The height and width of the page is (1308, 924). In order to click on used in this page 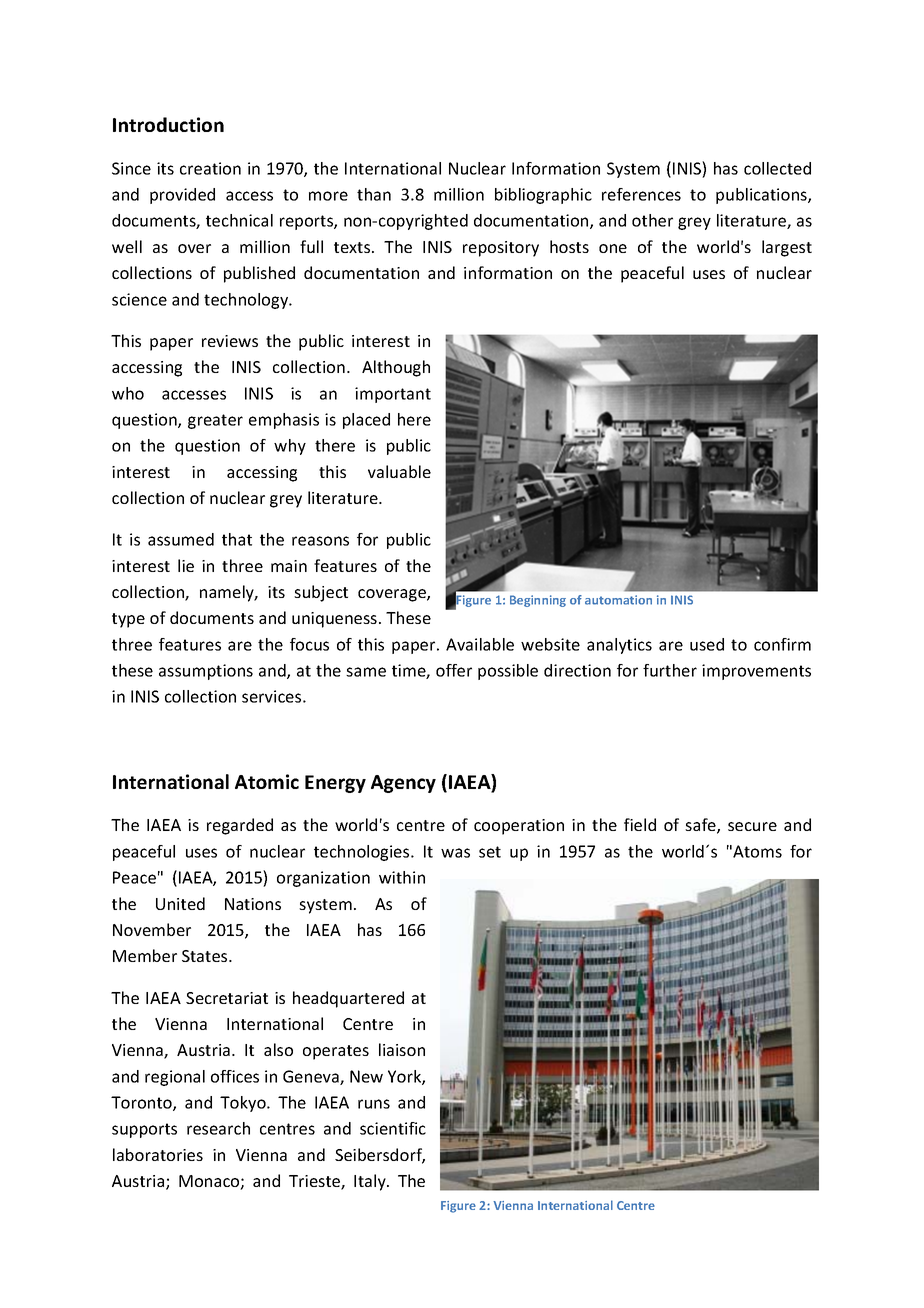, I will do `click(707, 644)`.
